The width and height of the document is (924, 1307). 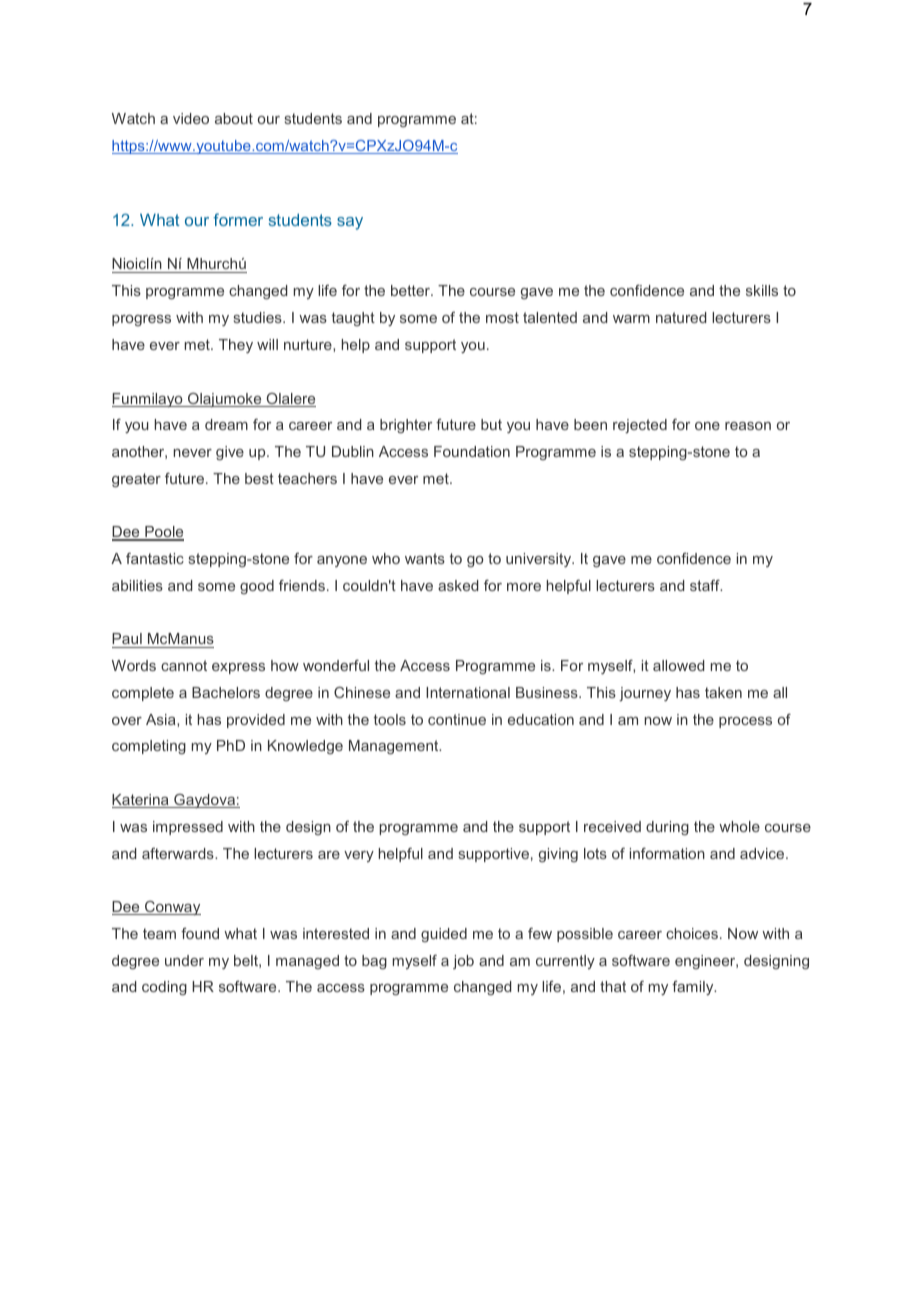 I want to click on fantastic, so click(x=155, y=558).
